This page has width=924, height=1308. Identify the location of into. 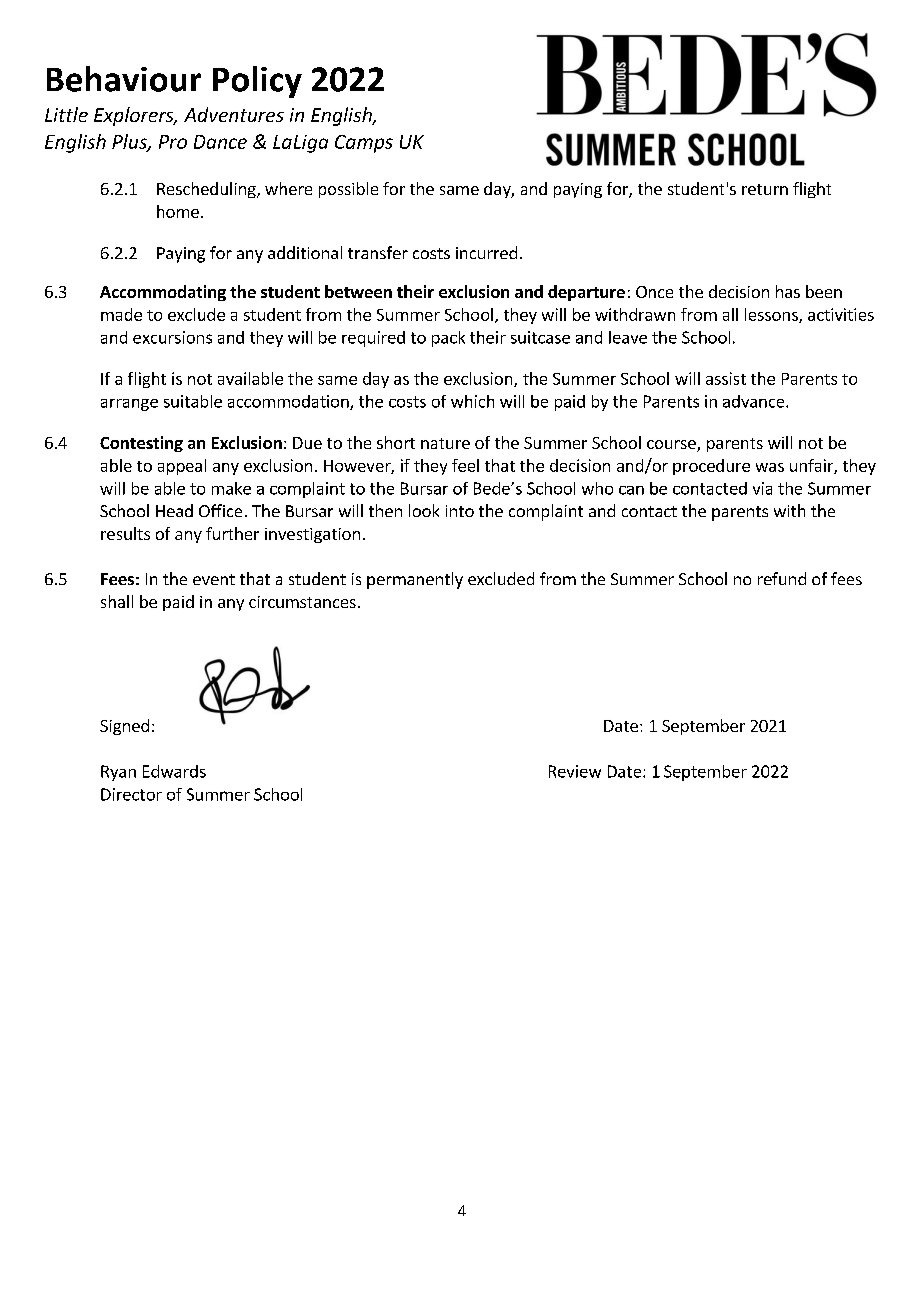
(460, 511).
